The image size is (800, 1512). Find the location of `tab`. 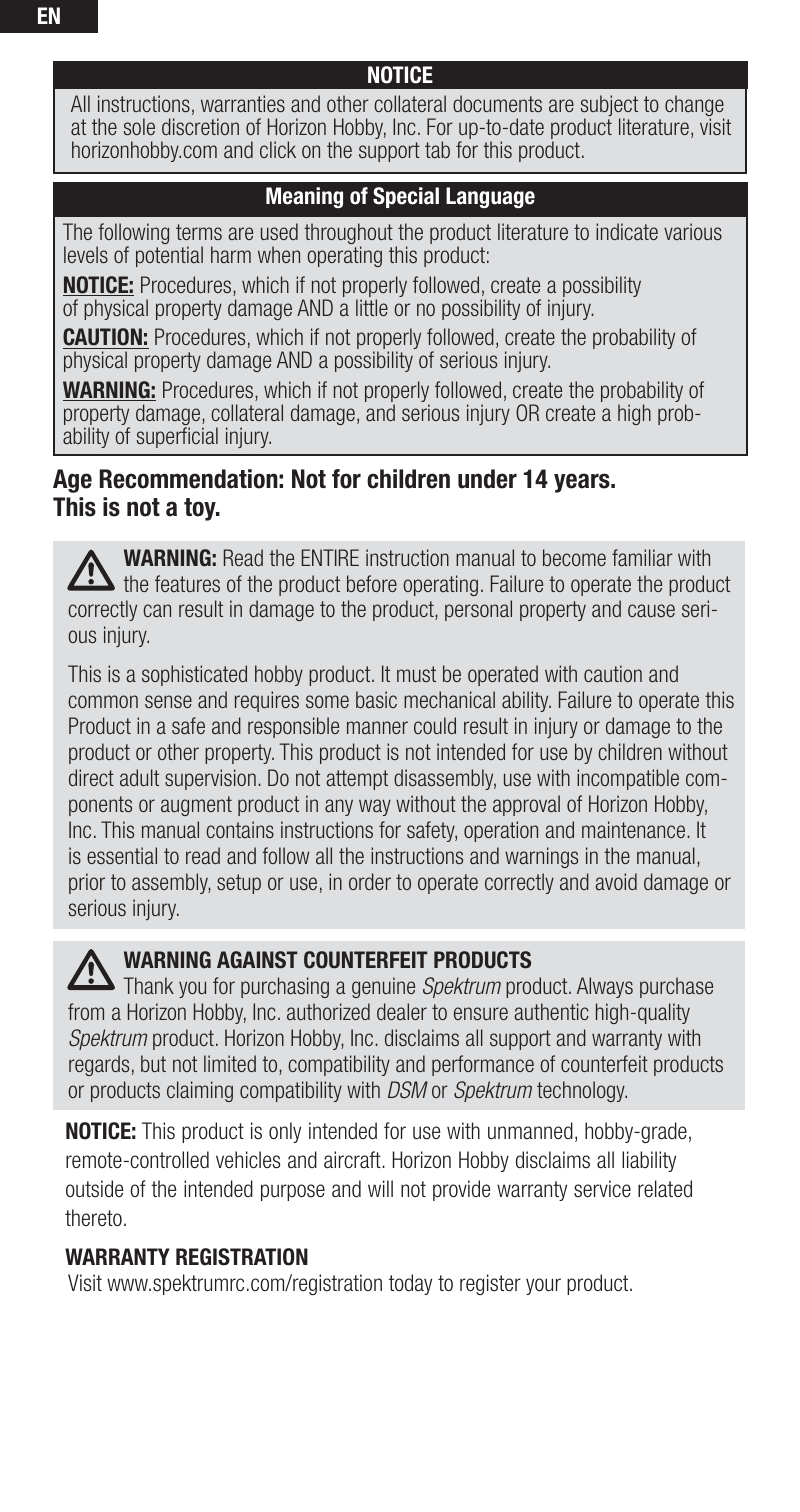

tab is located at coordinates (437, 149).
